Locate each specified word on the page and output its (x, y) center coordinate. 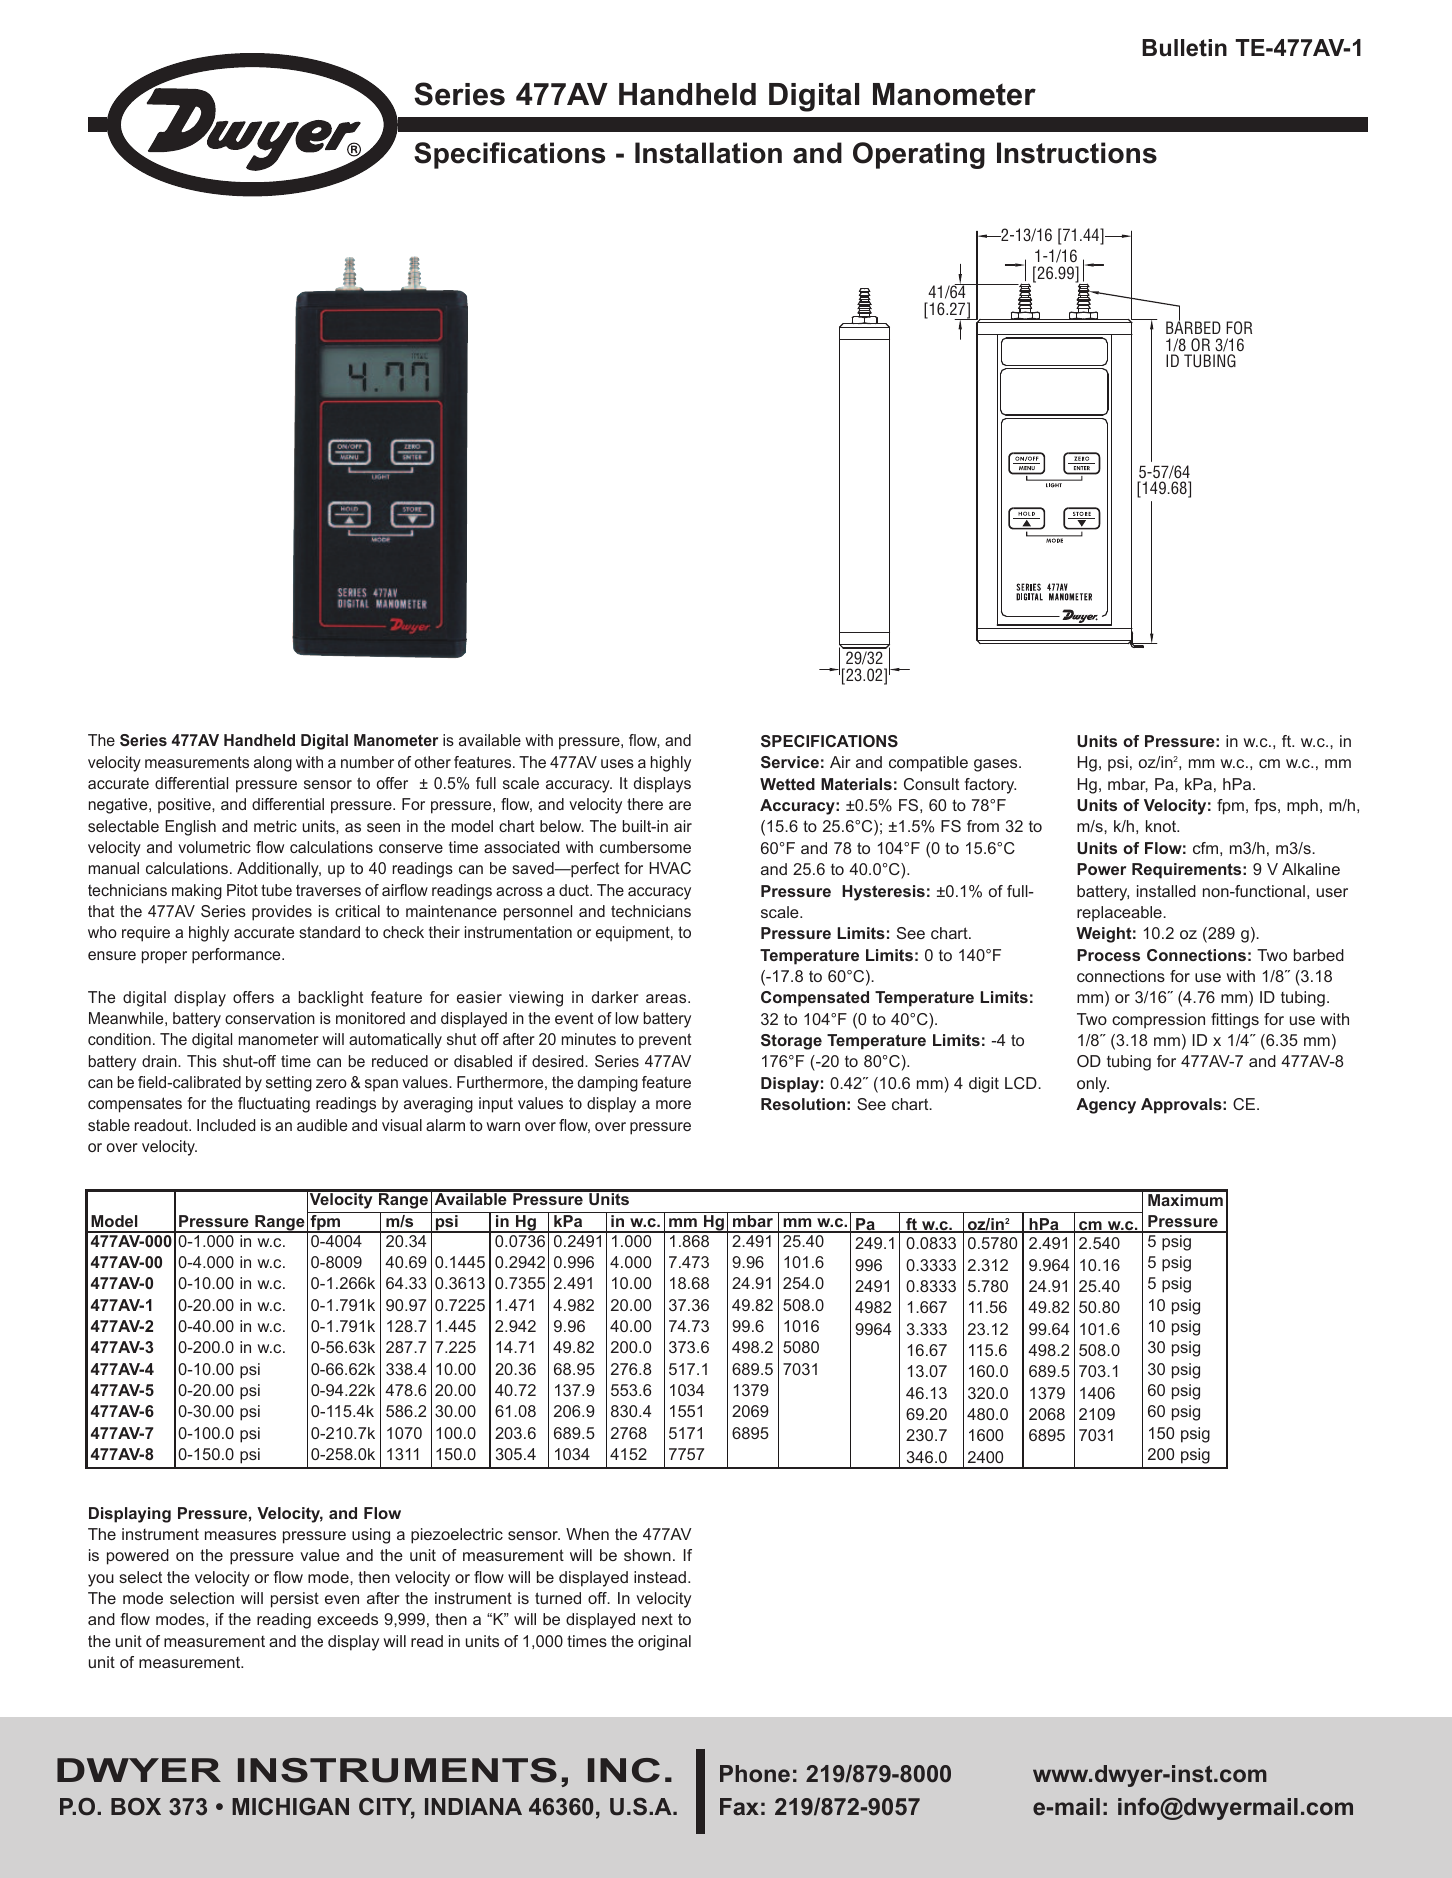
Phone (755, 1773)
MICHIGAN (290, 1807)
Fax (739, 1806)
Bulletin (1184, 48)
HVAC (670, 868)
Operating (919, 155)
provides (282, 913)
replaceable (1120, 914)
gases (997, 765)
